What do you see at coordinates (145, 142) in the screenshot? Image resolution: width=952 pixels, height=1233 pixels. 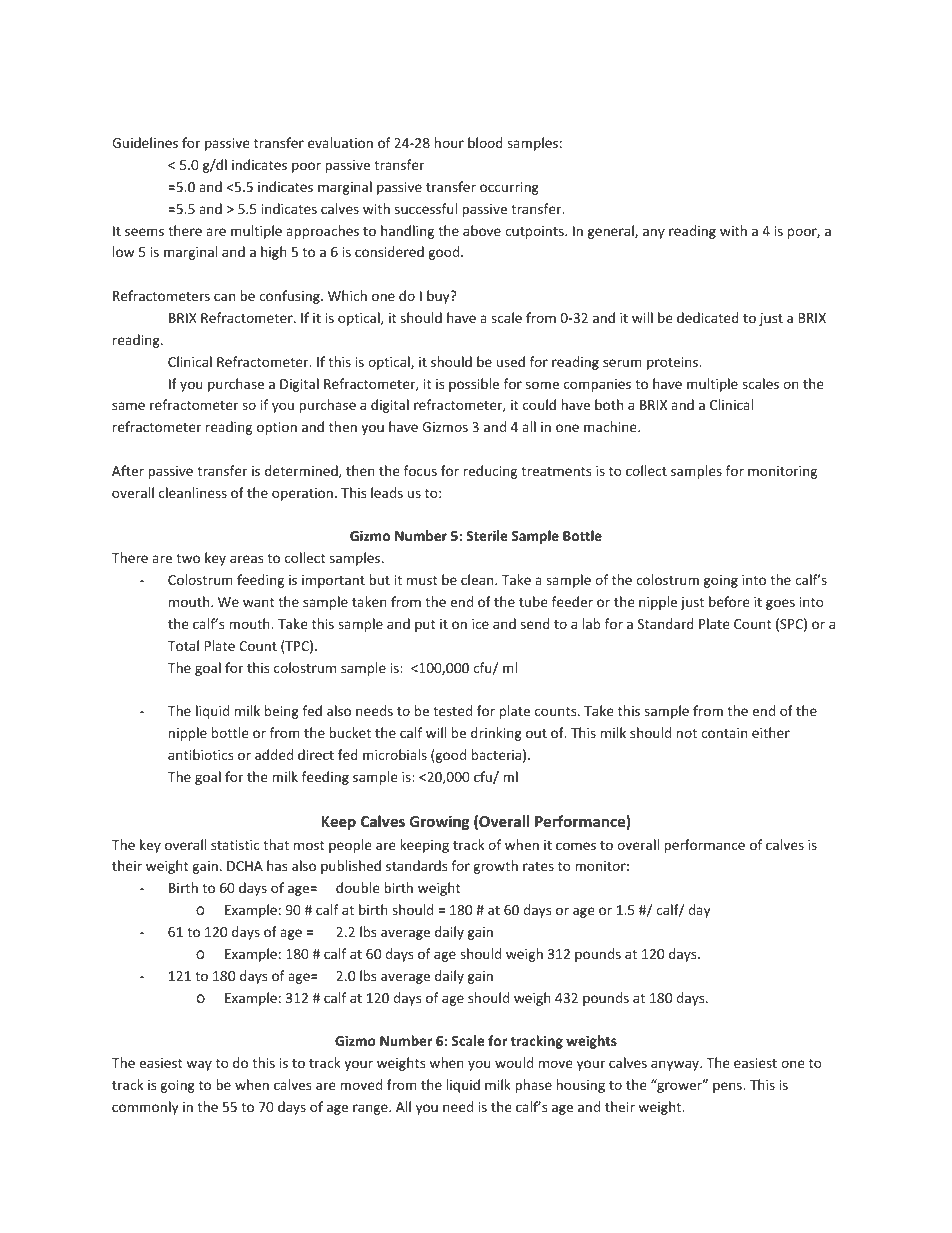 I see `Guidelines` at bounding box center [145, 142].
